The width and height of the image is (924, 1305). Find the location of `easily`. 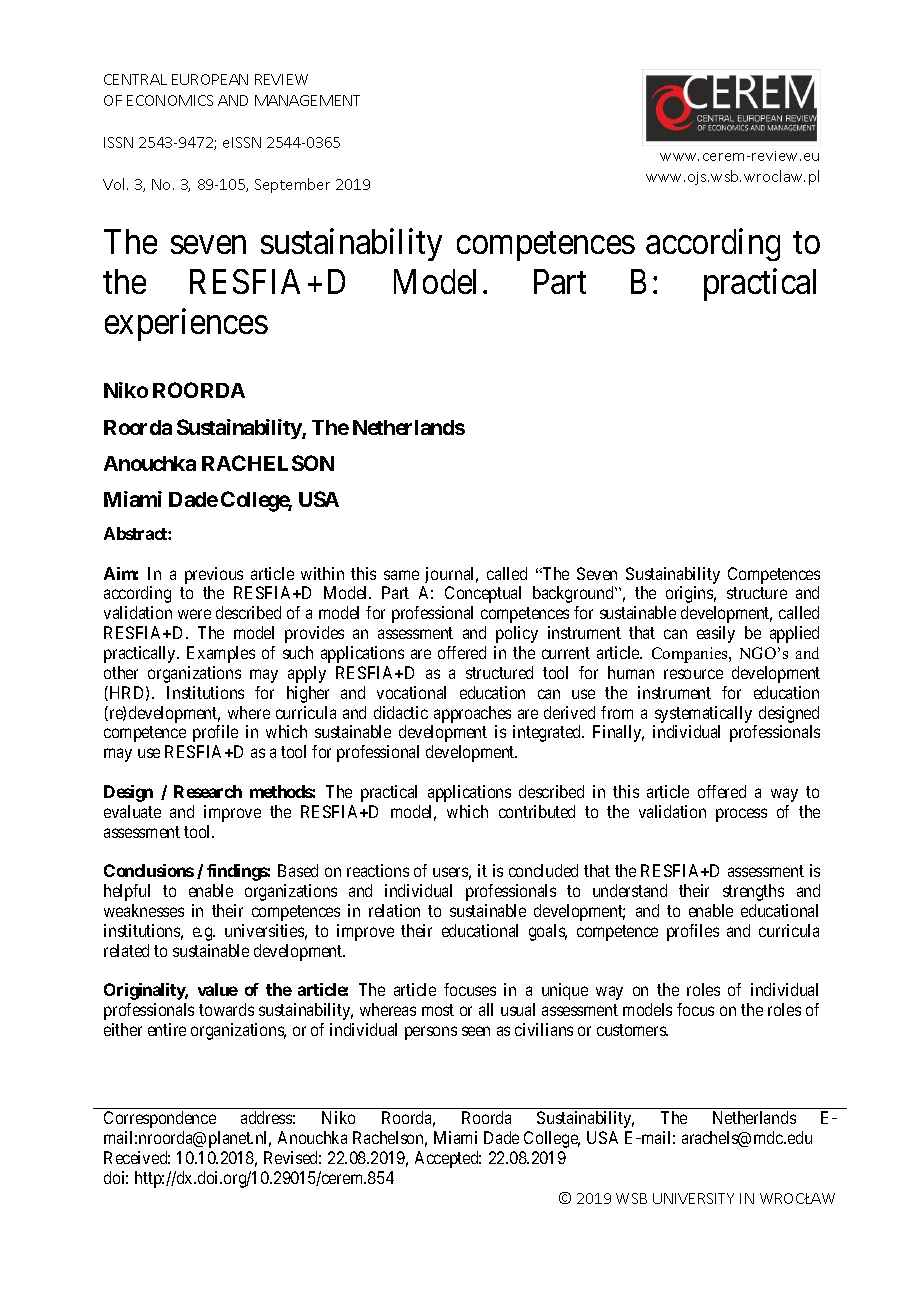

easily is located at coordinates (716, 634).
